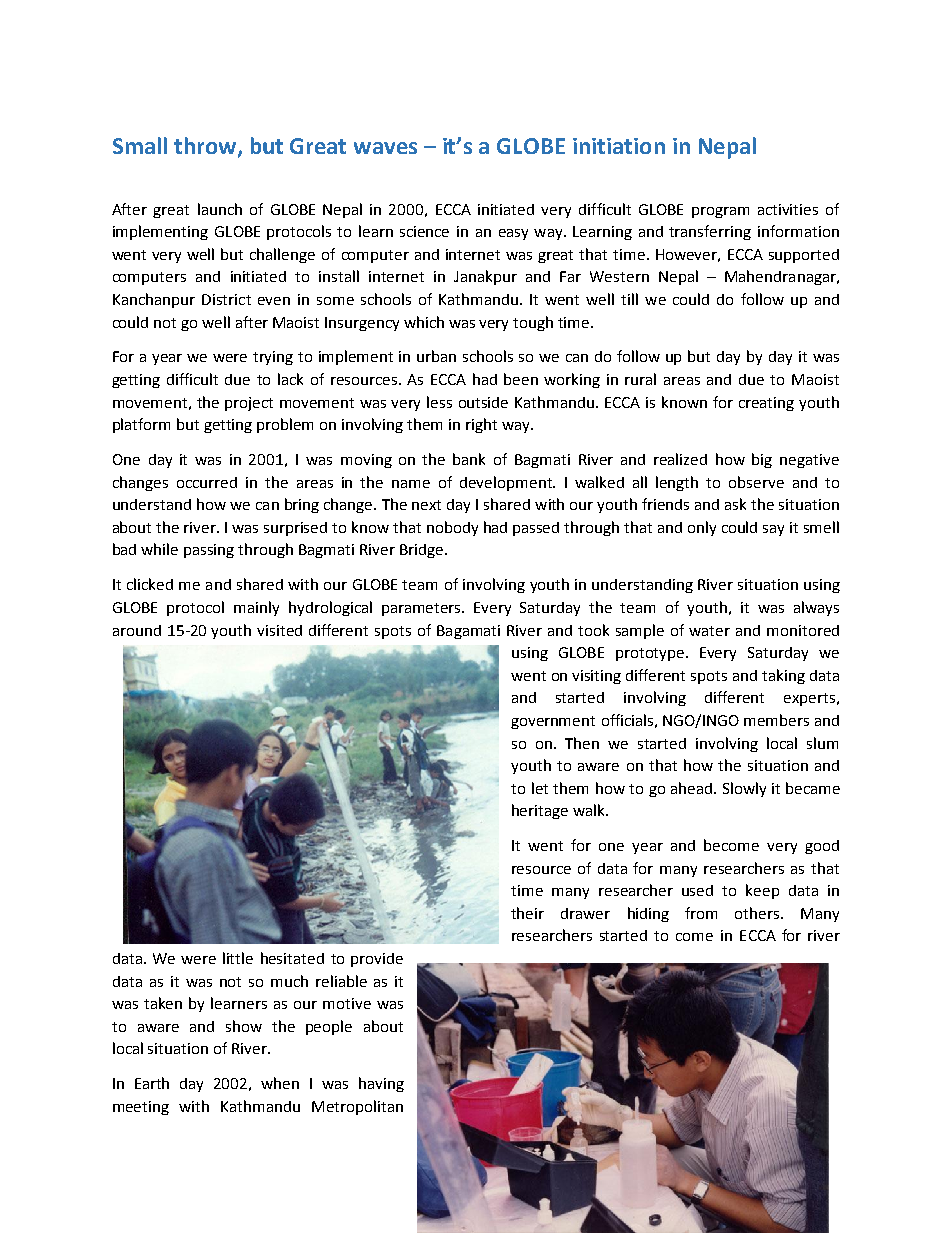 The width and height of the screenshot is (952, 1233). I want to click on Earth, so click(152, 1083).
